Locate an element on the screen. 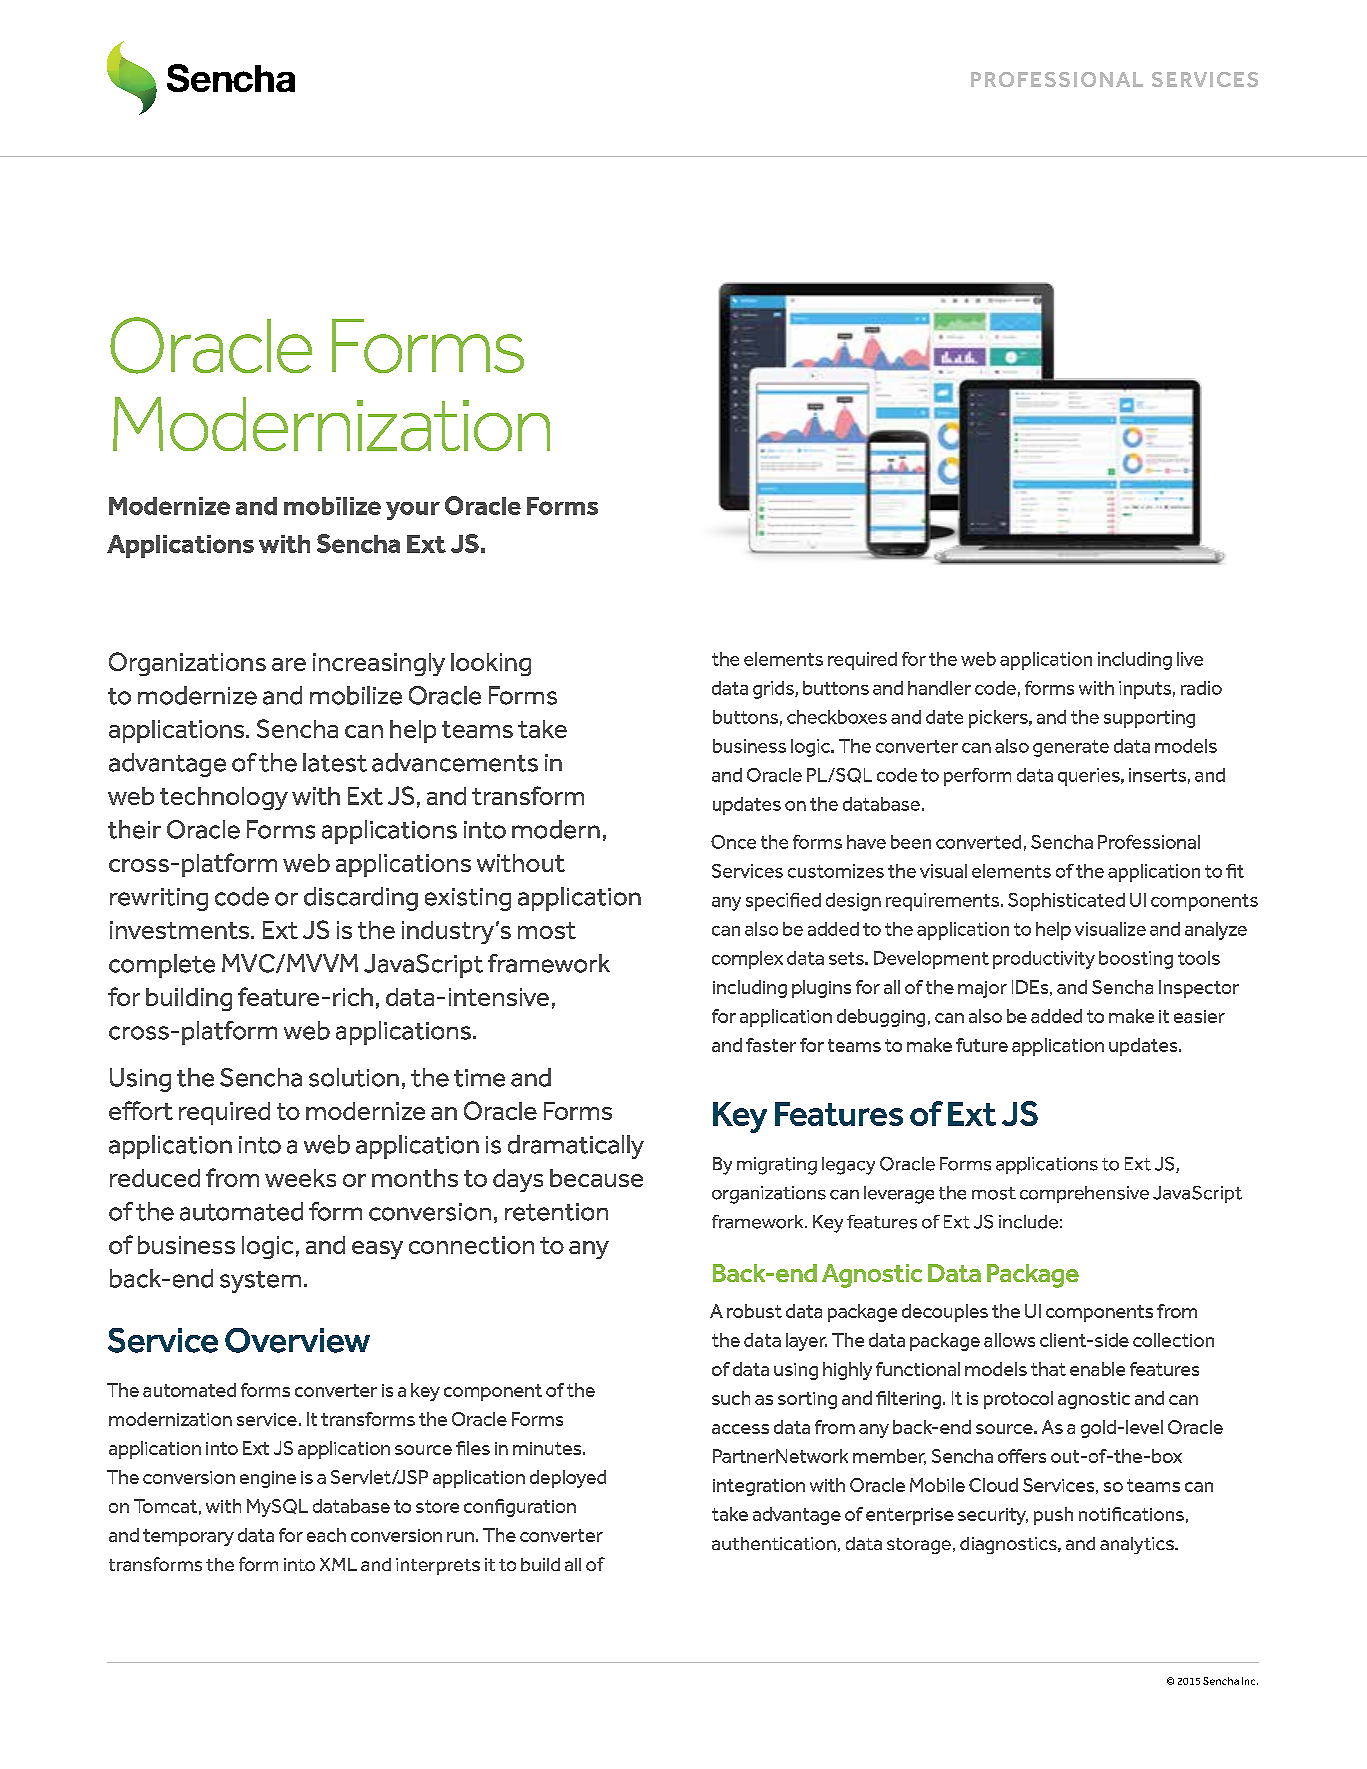 The image size is (1367, 1769). analytics is located at coordinates (1138, 1545).
